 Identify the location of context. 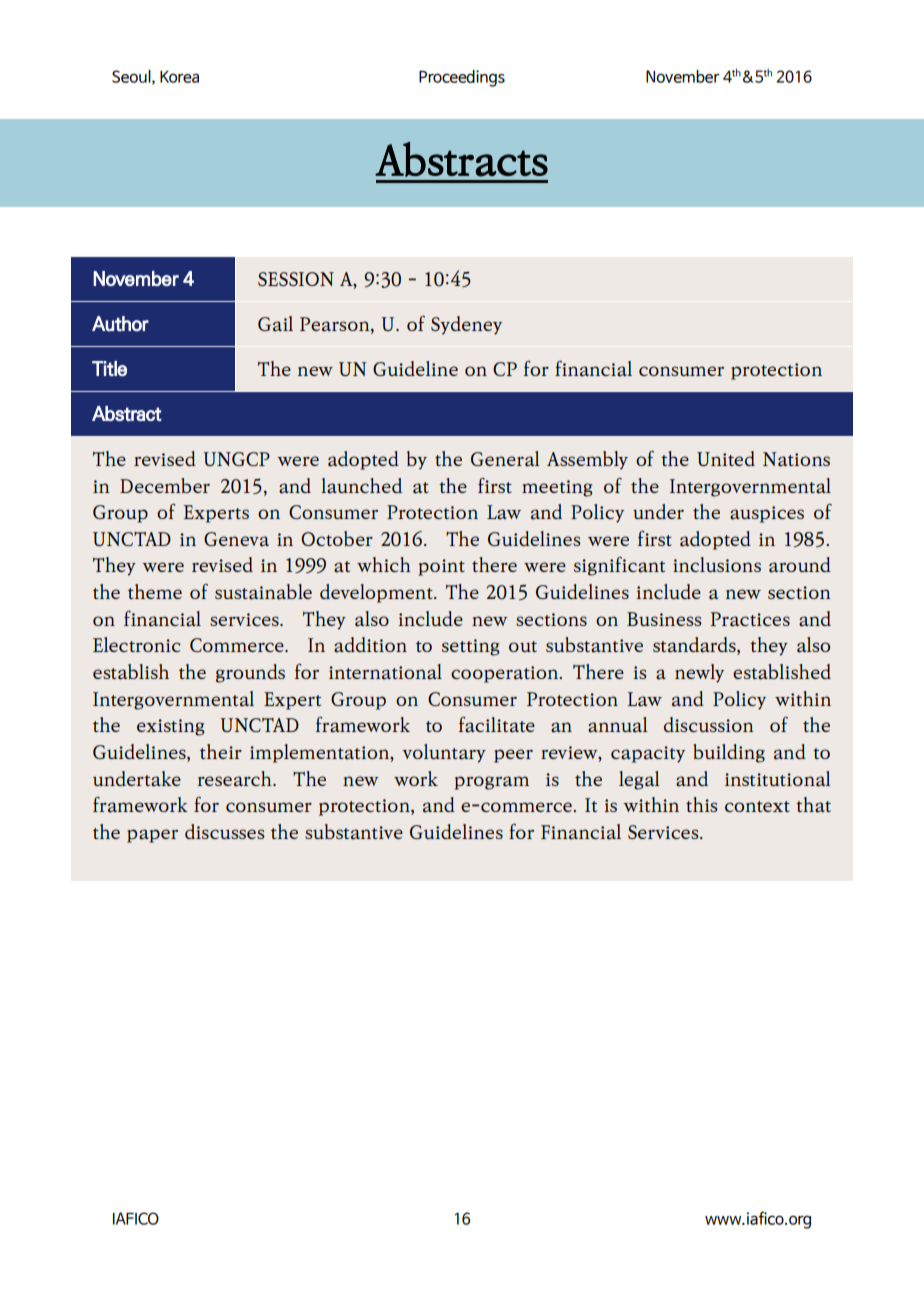
(757, 806).
